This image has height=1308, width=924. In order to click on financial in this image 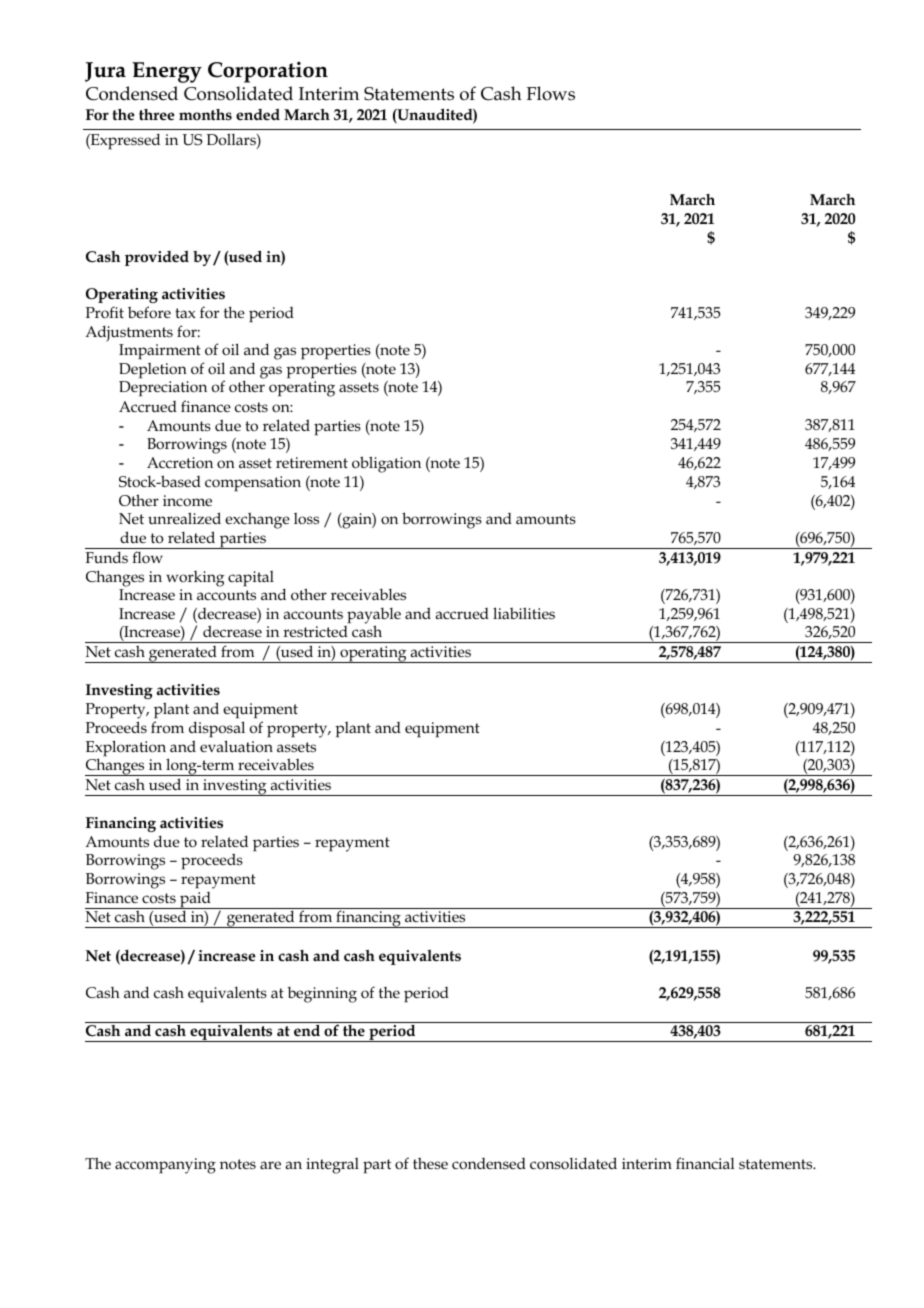, I will do `click(705, 1163)`.
